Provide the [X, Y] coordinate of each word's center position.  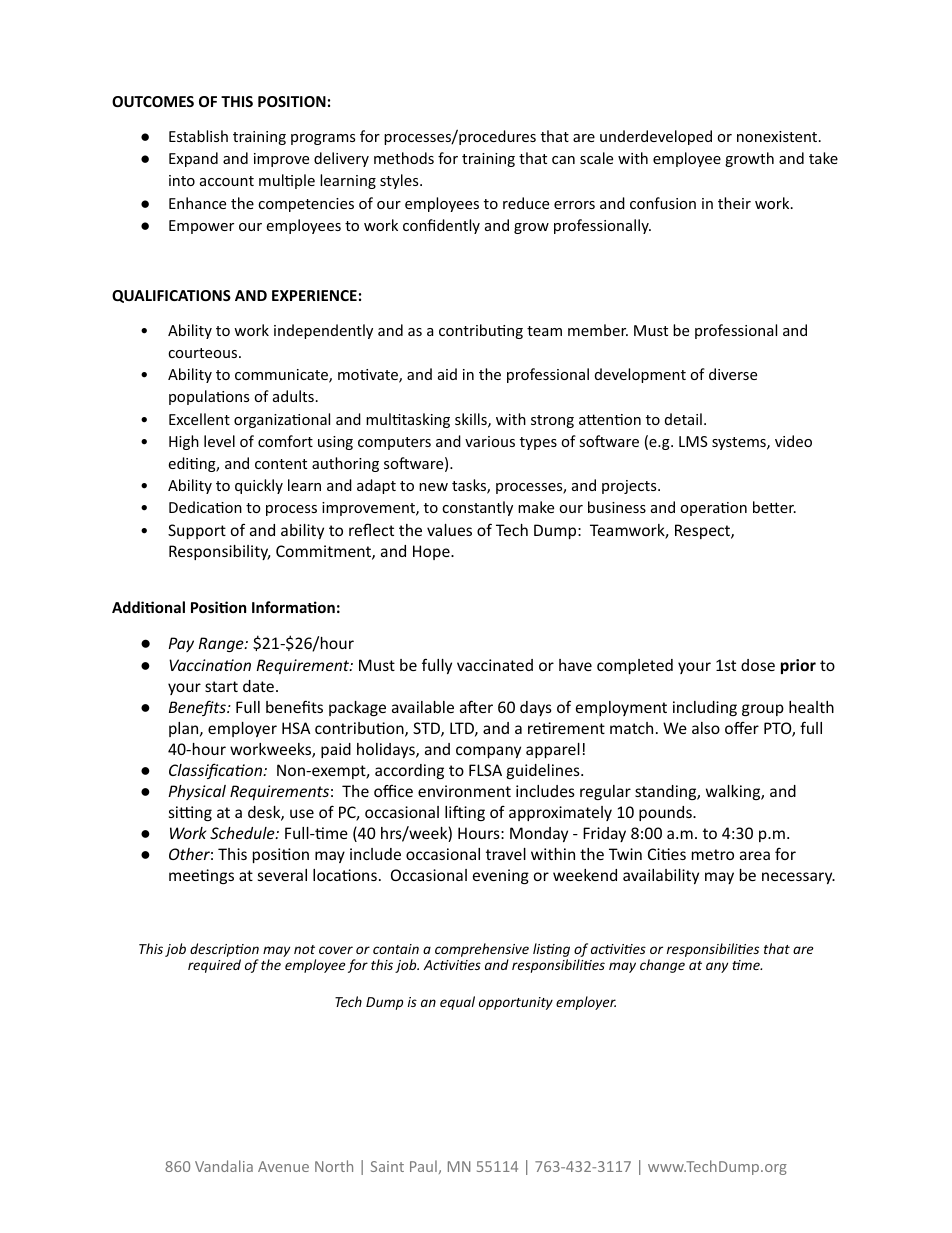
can [563, 160]
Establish [198, 136]
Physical [197, 792]
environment [464, 791]
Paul [423, 1166]
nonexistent [778, 136]
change [662, 966]
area [755, 855]
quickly [259, 486]
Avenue [283, 1166]
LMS [693, 441]
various [490, 441]
